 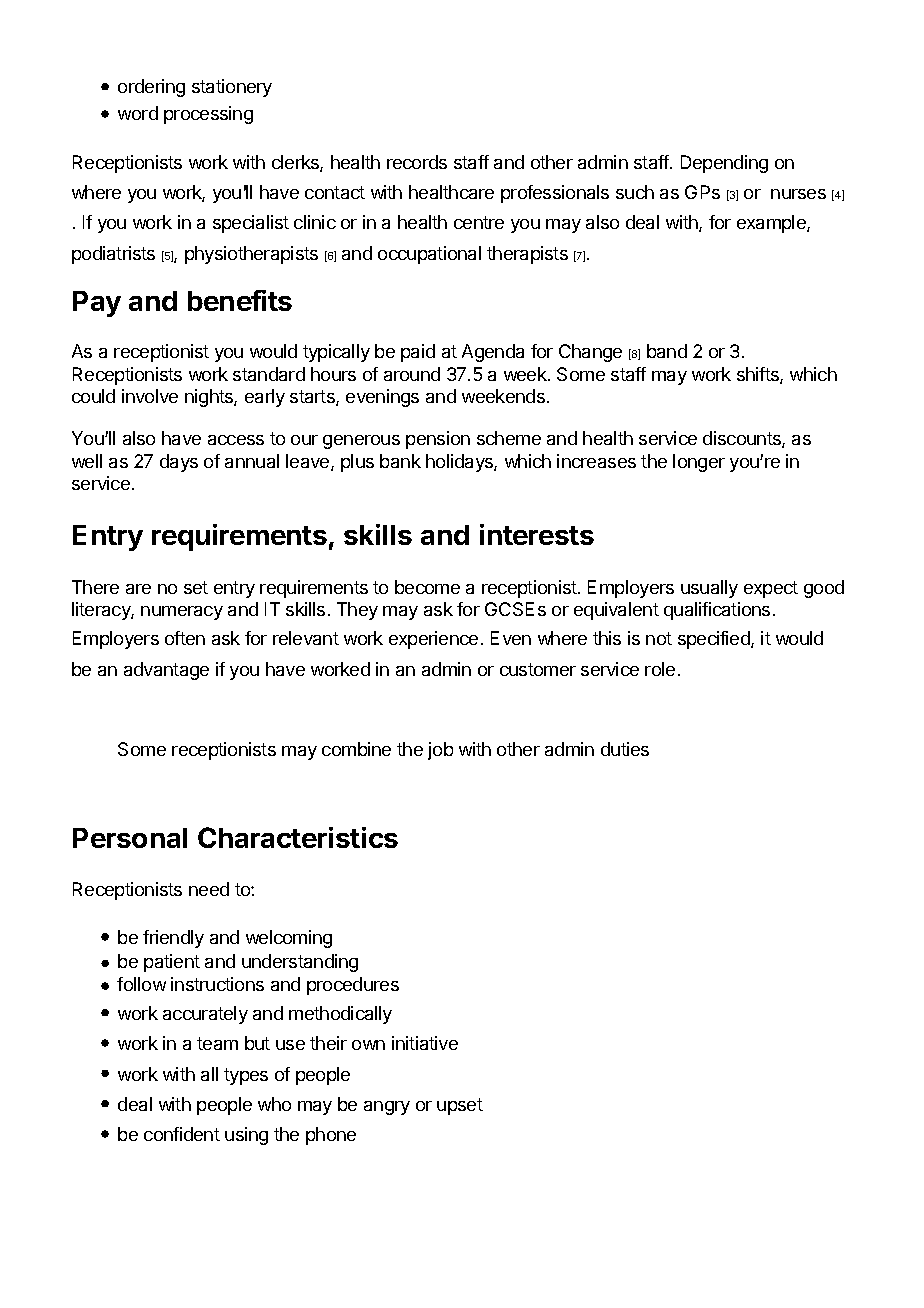 What do you see at coordinates (208, 115) in the screenshot?
I see `processing` at bounding box center [208, 115].
